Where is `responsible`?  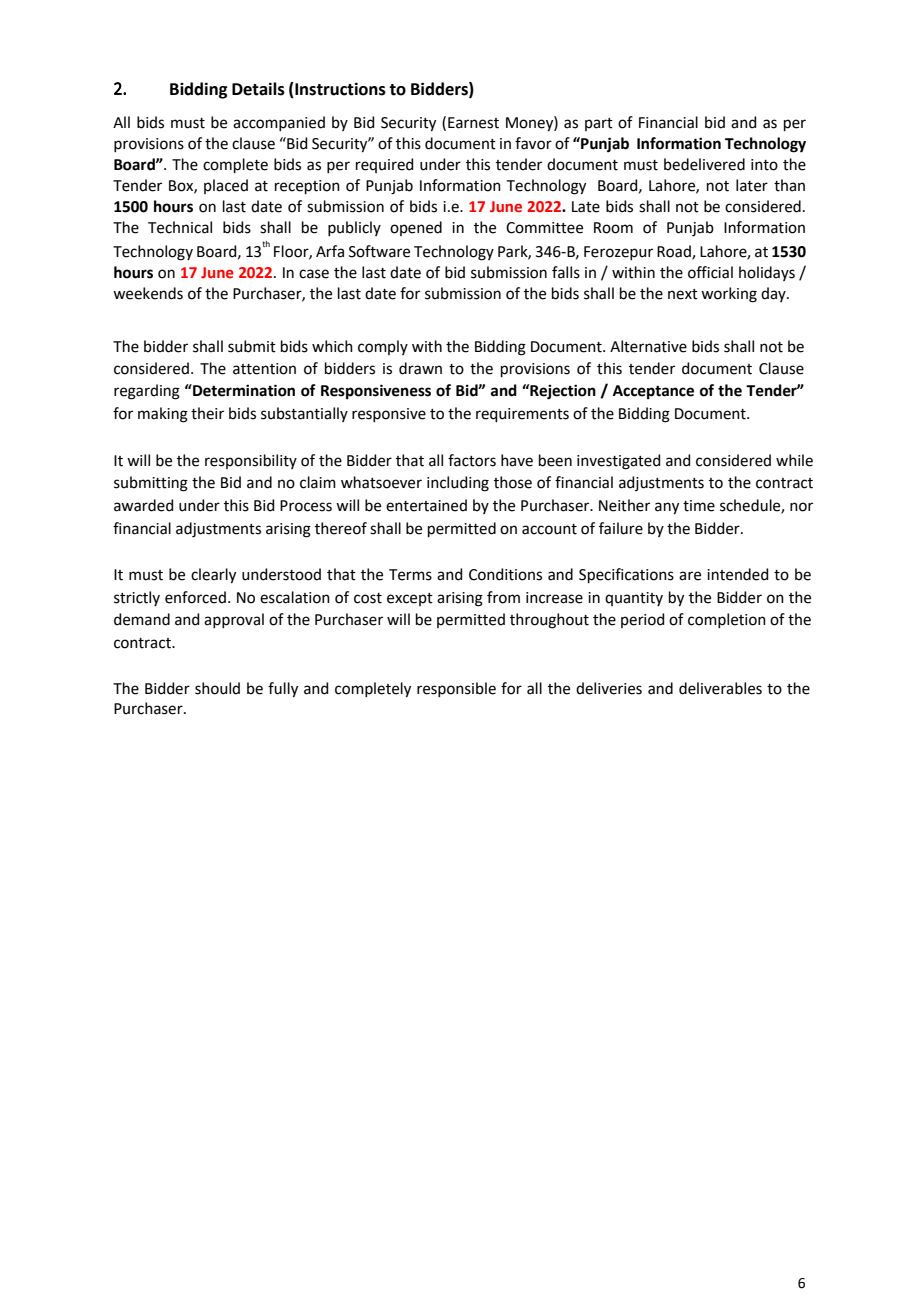 responsible is located at coordinates (456, 689).
